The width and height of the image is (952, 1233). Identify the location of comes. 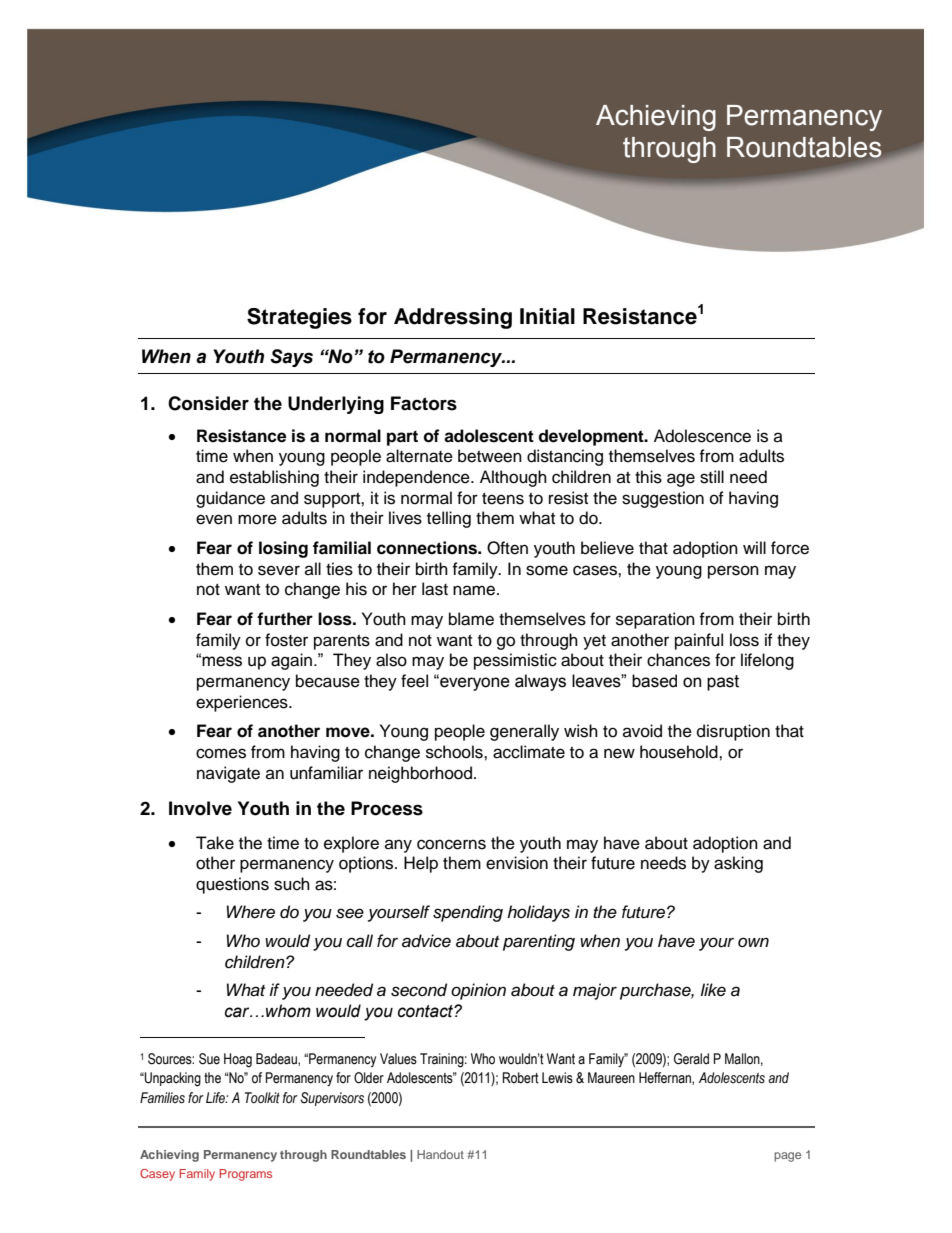
(221, 753).
